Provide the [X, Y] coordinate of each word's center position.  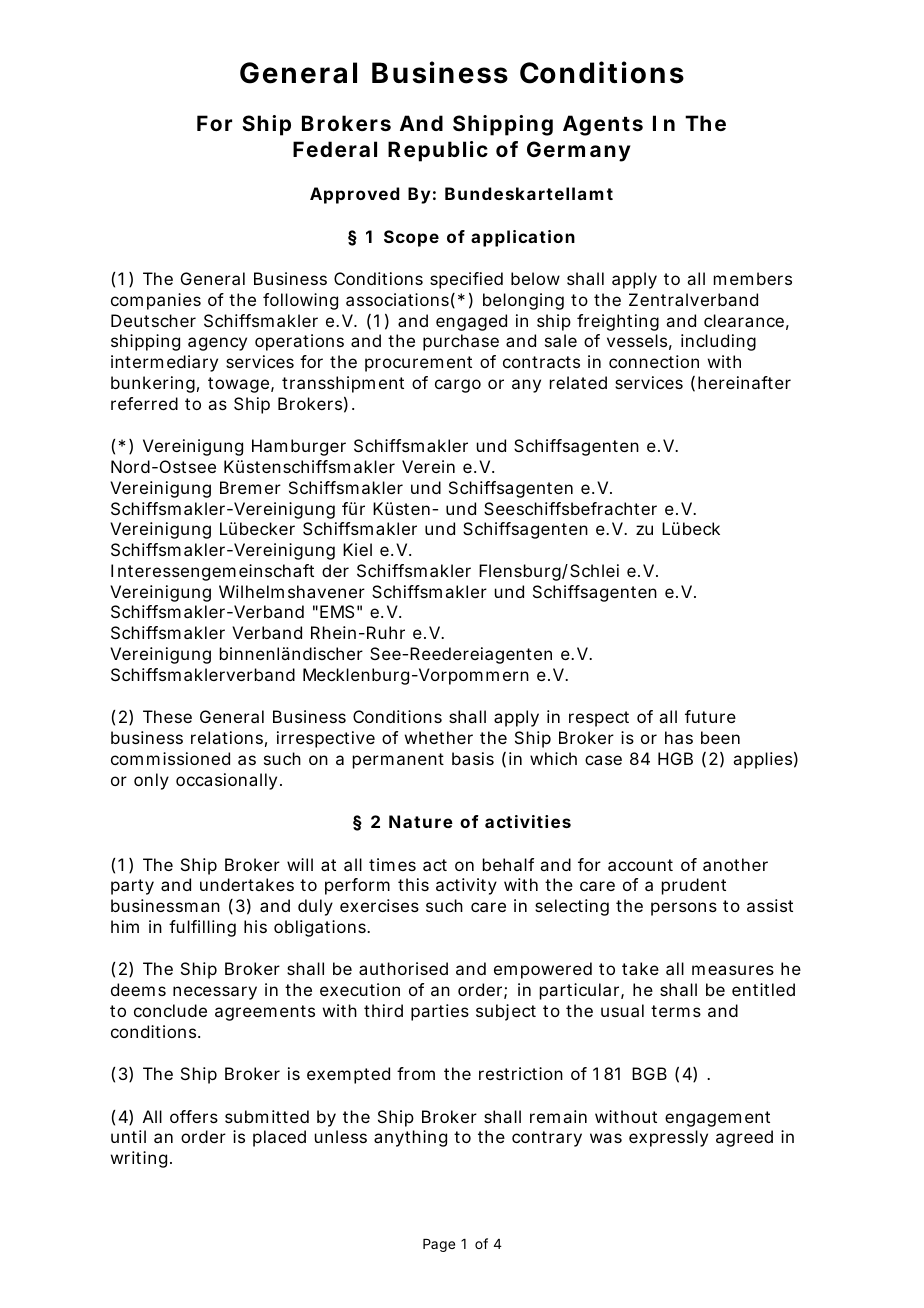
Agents [603, 125]
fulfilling [202, 928]
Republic [438, 151]
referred [144, 403]
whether [439, 737]
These [167, 716]
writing [139, 1159]
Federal [335, 149]
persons [684, 909]
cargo [458, 386]
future [710, 716]
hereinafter [744, 382]
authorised [403, 968]
